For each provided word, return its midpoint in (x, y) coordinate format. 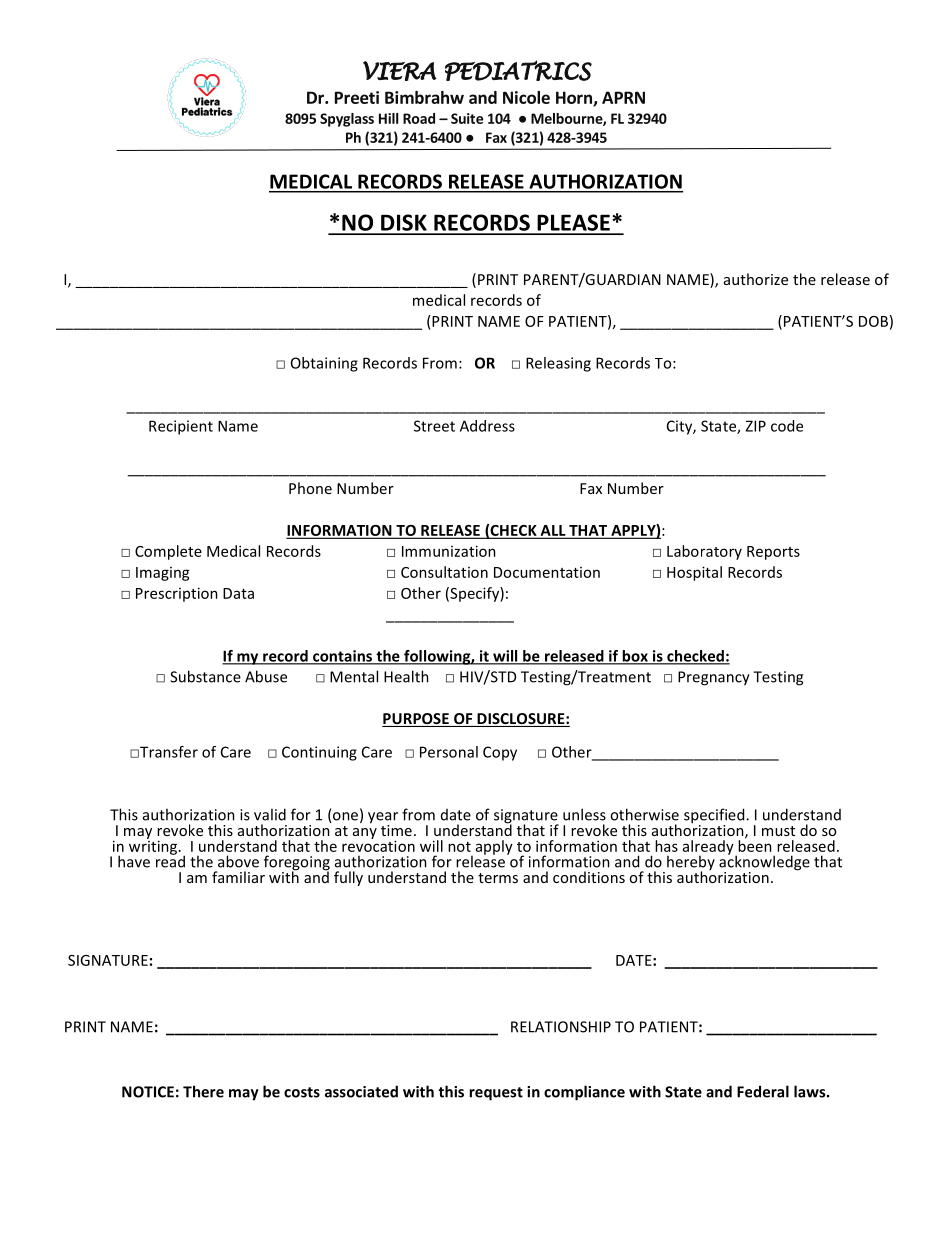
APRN (623, 97)
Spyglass (347, 120)
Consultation (444, 572)
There (203, 1091)
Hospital (694, 573)
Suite (467, 118)
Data (238, 593)
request (496, 1094)
